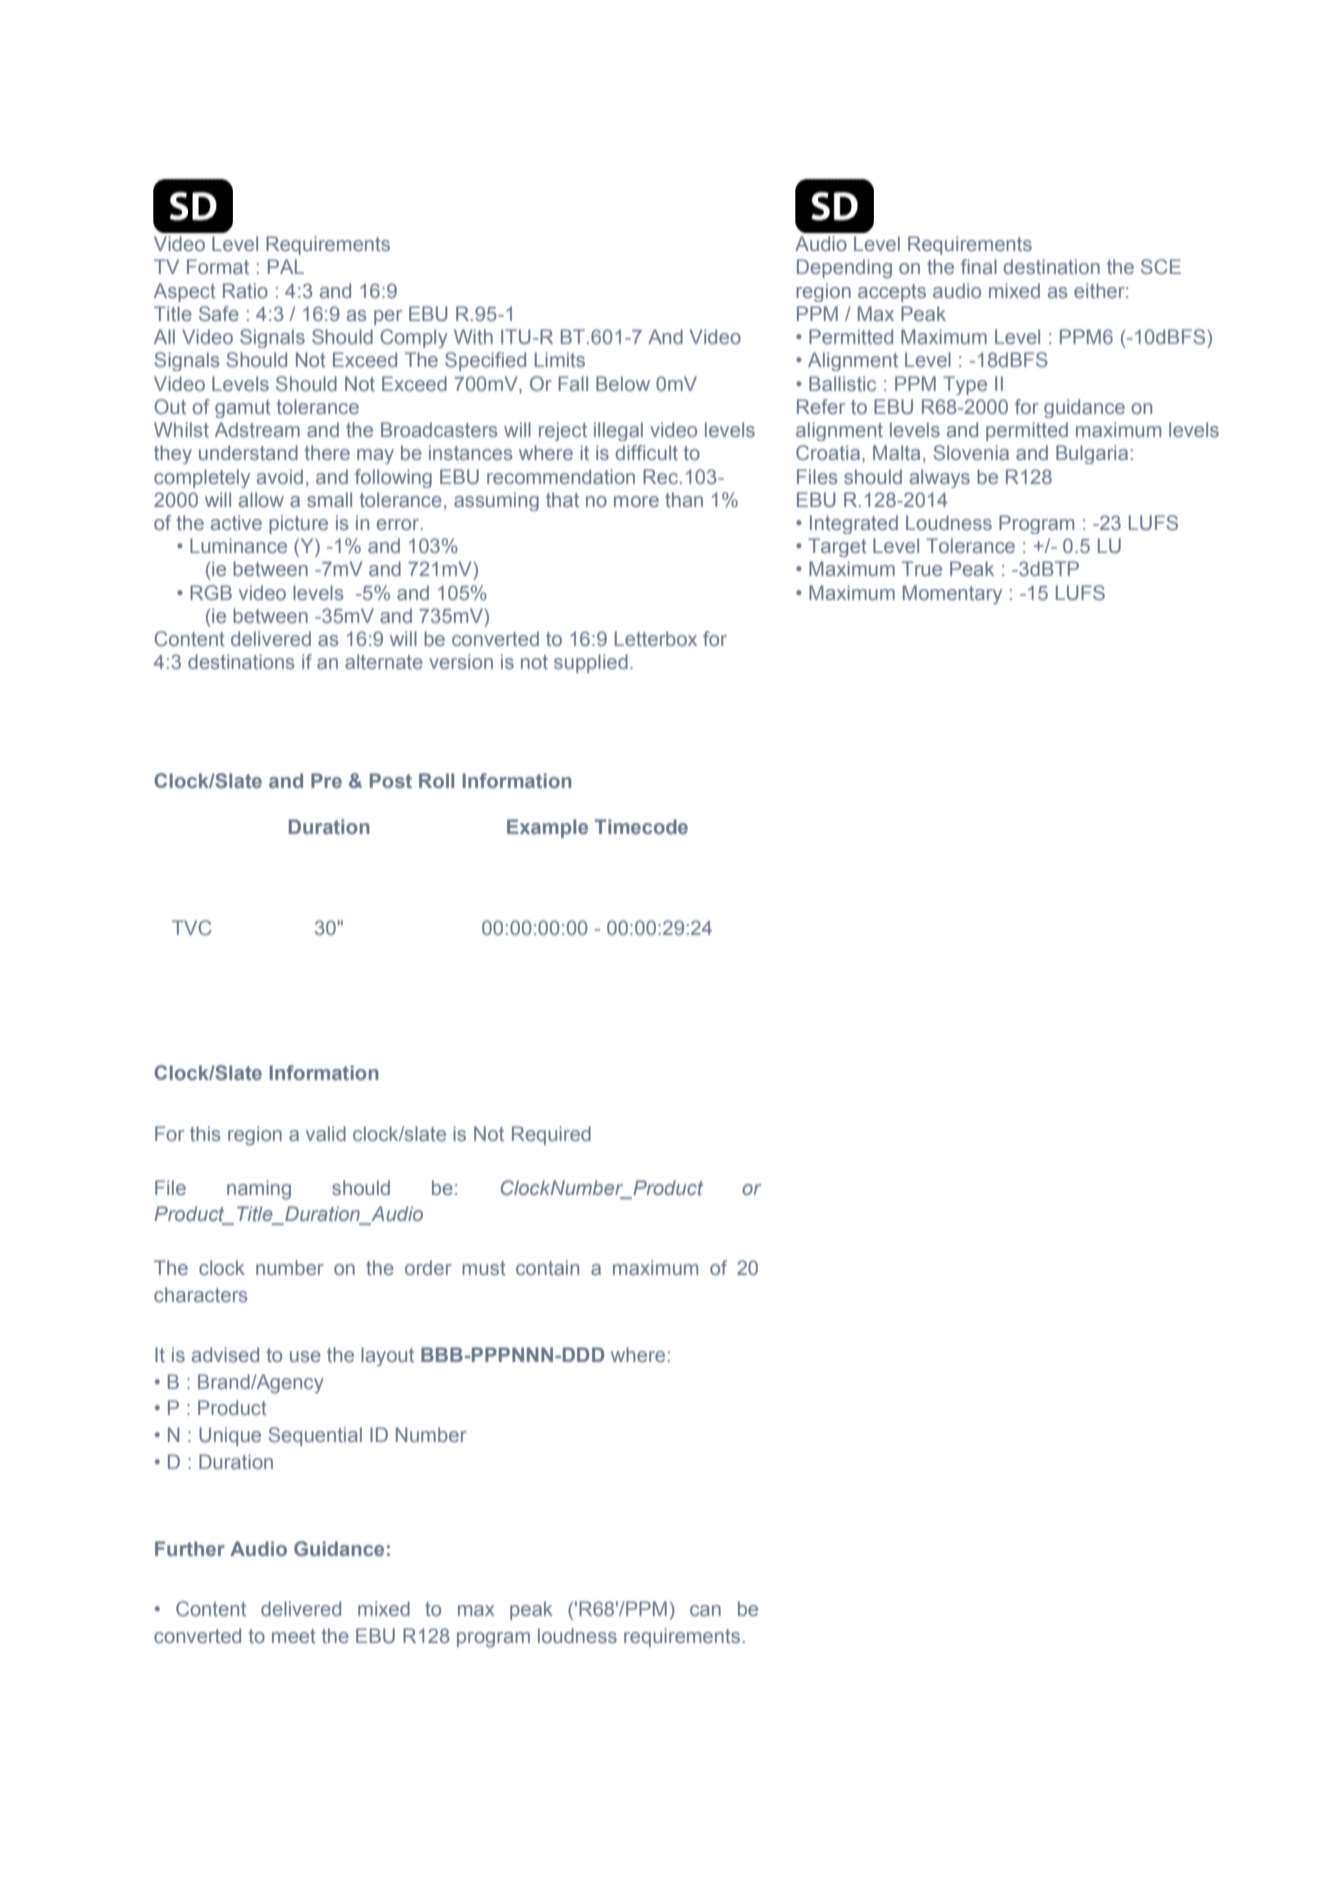  Describe the element at coordinates (259, 1190) in the page. I see `naming` at that location.
